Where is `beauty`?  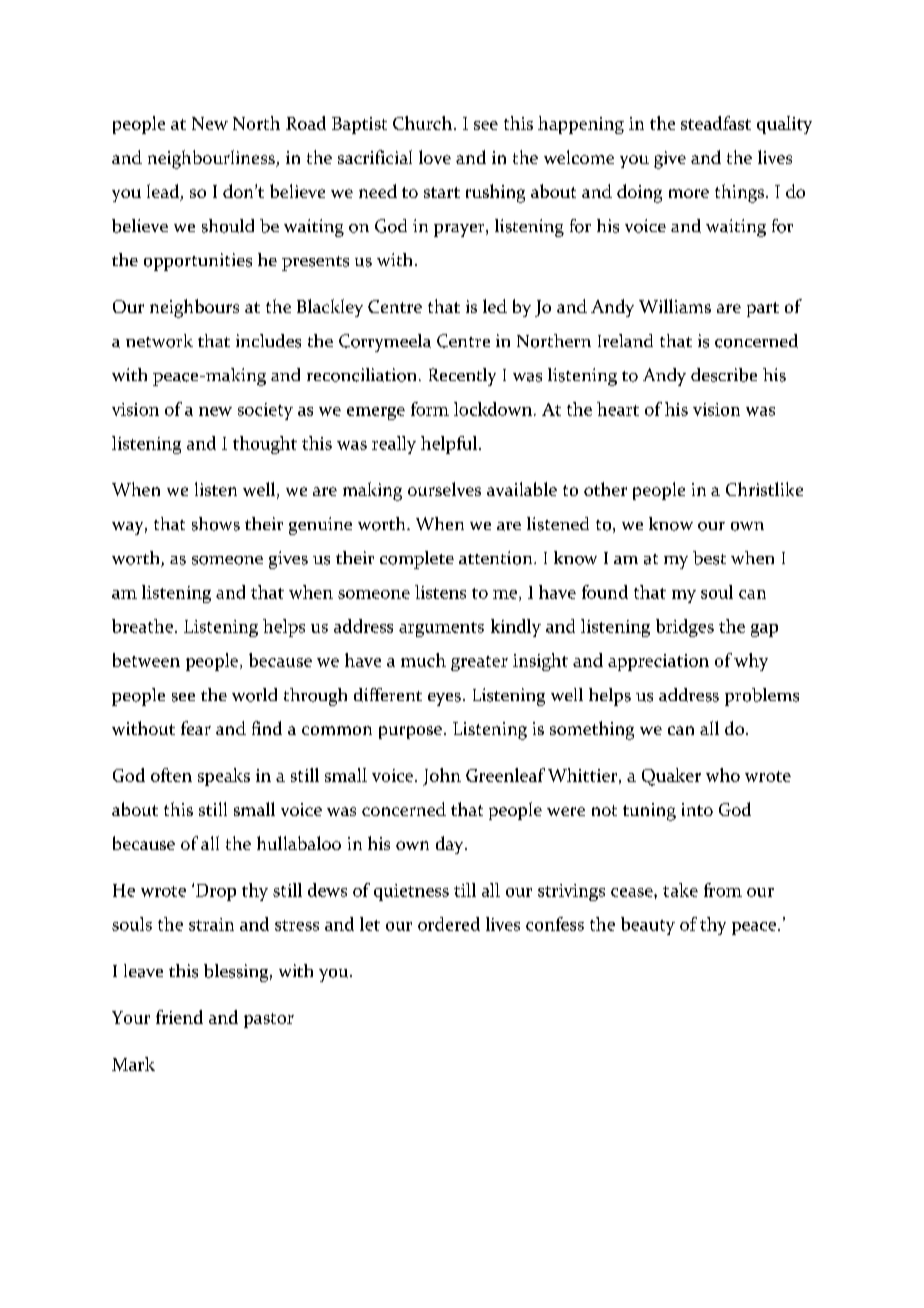
beauty is located at coordinates (648, 926).
